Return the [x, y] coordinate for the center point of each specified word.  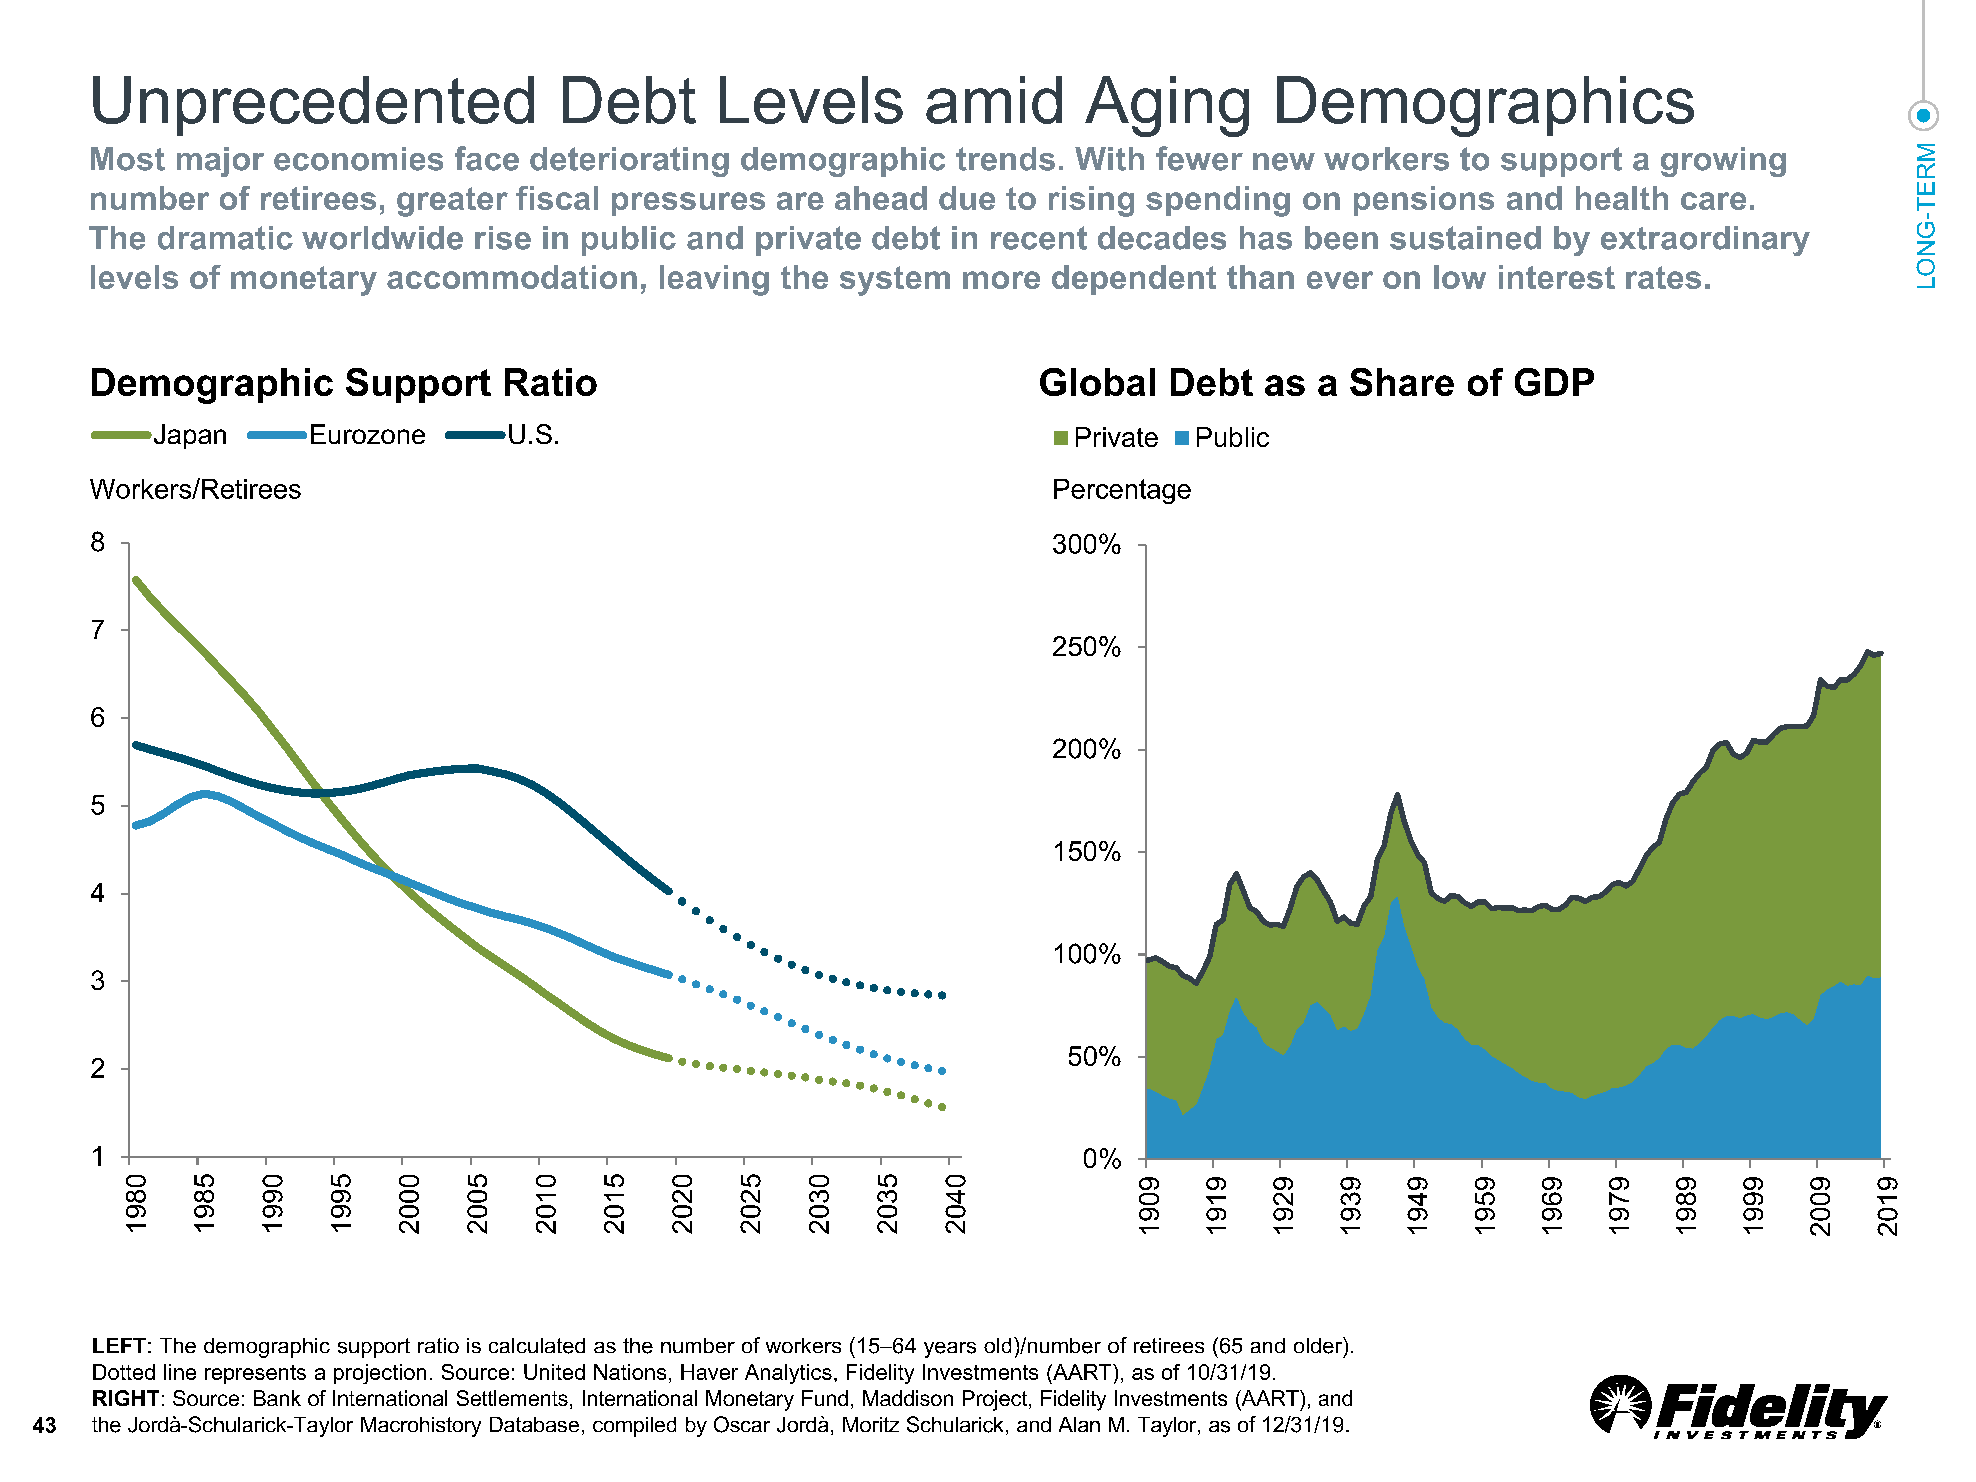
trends [1005, 159]
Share [1402, 382]
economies [358, 159]
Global [1097, 382]
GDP [1554, 382]
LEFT [119, 1345]
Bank [277, 1398]
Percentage [1122, 491]
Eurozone [368, 434]
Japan [188, 436]
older [1319, 1345]
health [1622, 198]
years [950, 1350]
